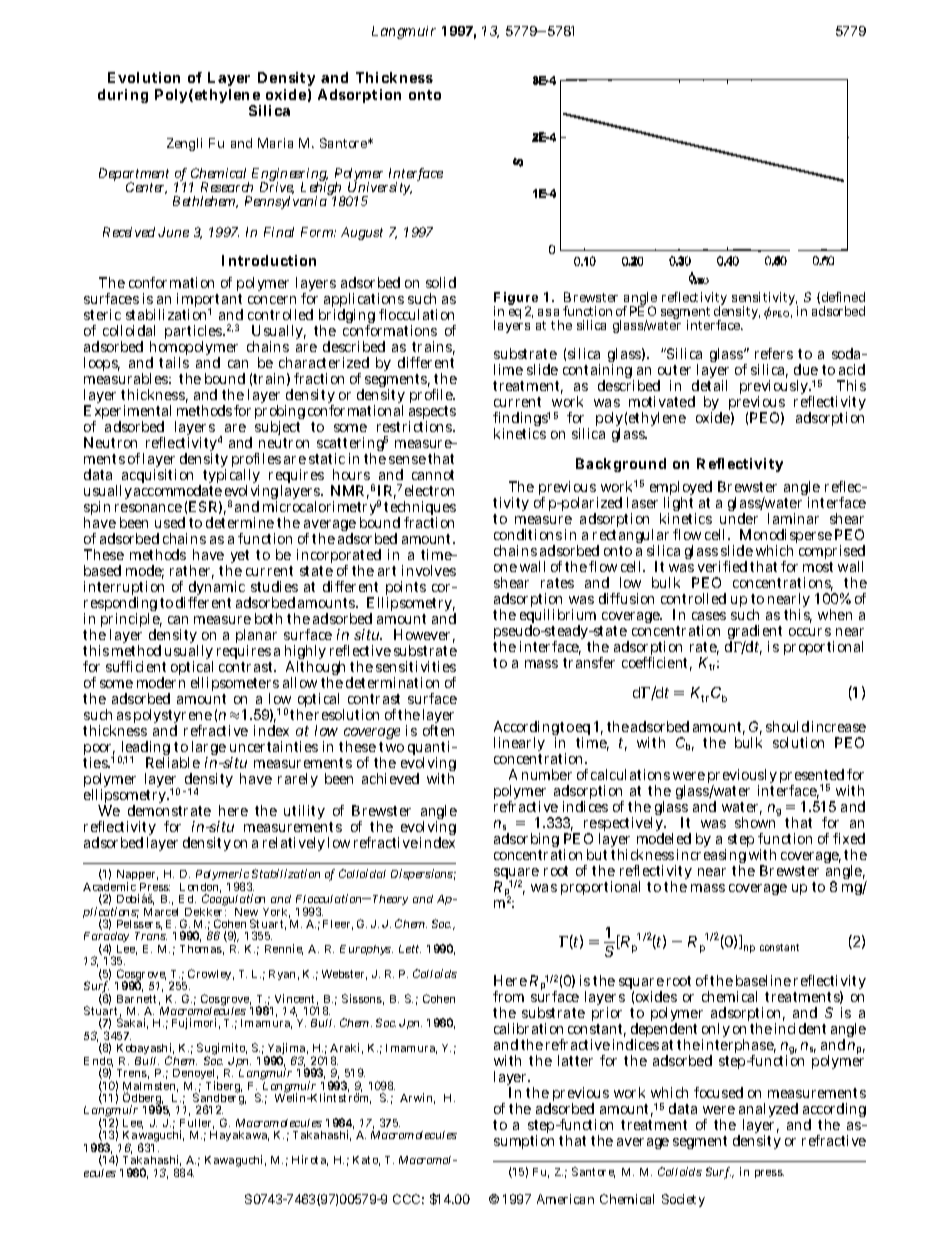 The width and height of the page is (952, 1233). I want to click on gradient, so click(755, 633).
